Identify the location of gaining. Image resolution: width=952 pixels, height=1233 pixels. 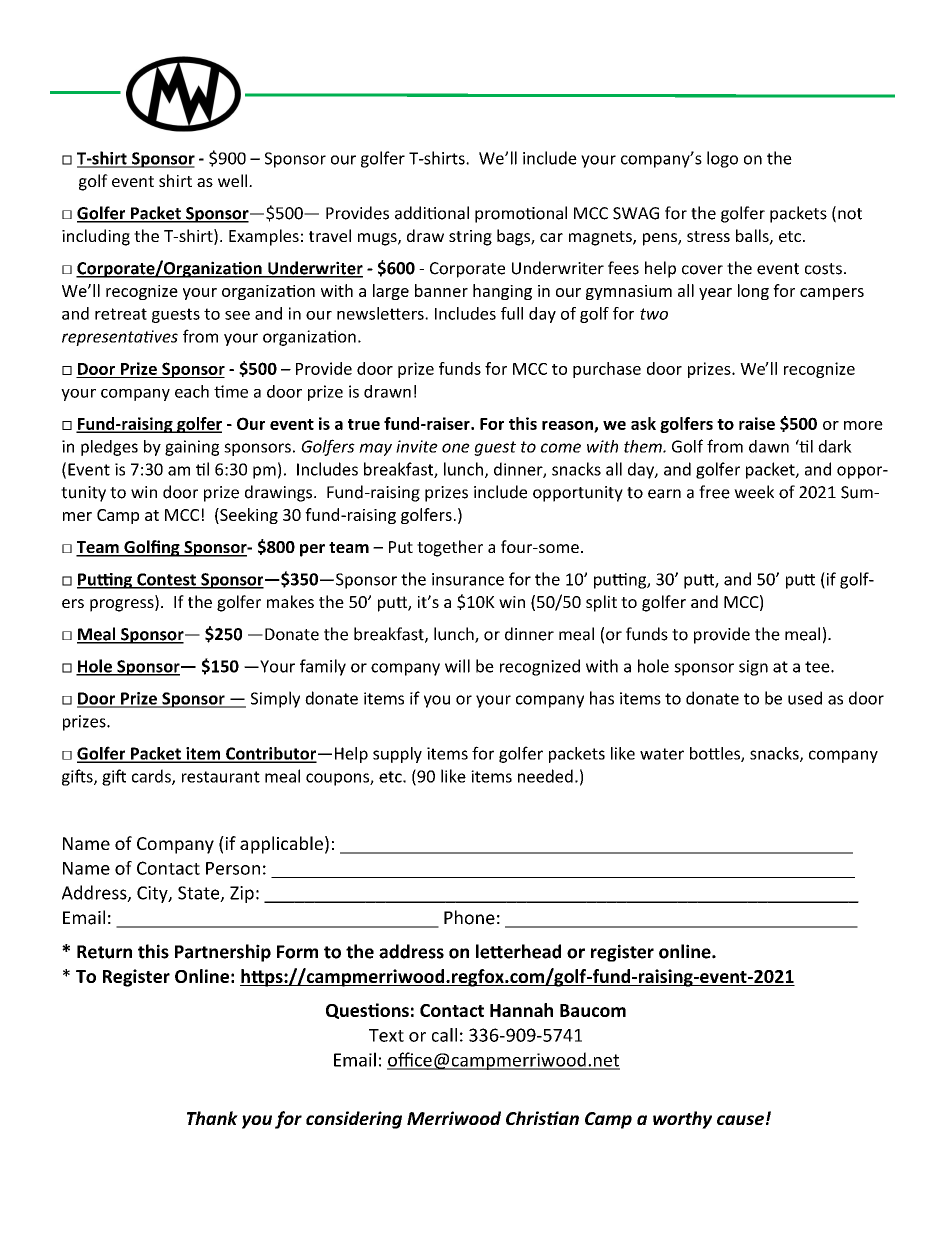
(192, 448).
